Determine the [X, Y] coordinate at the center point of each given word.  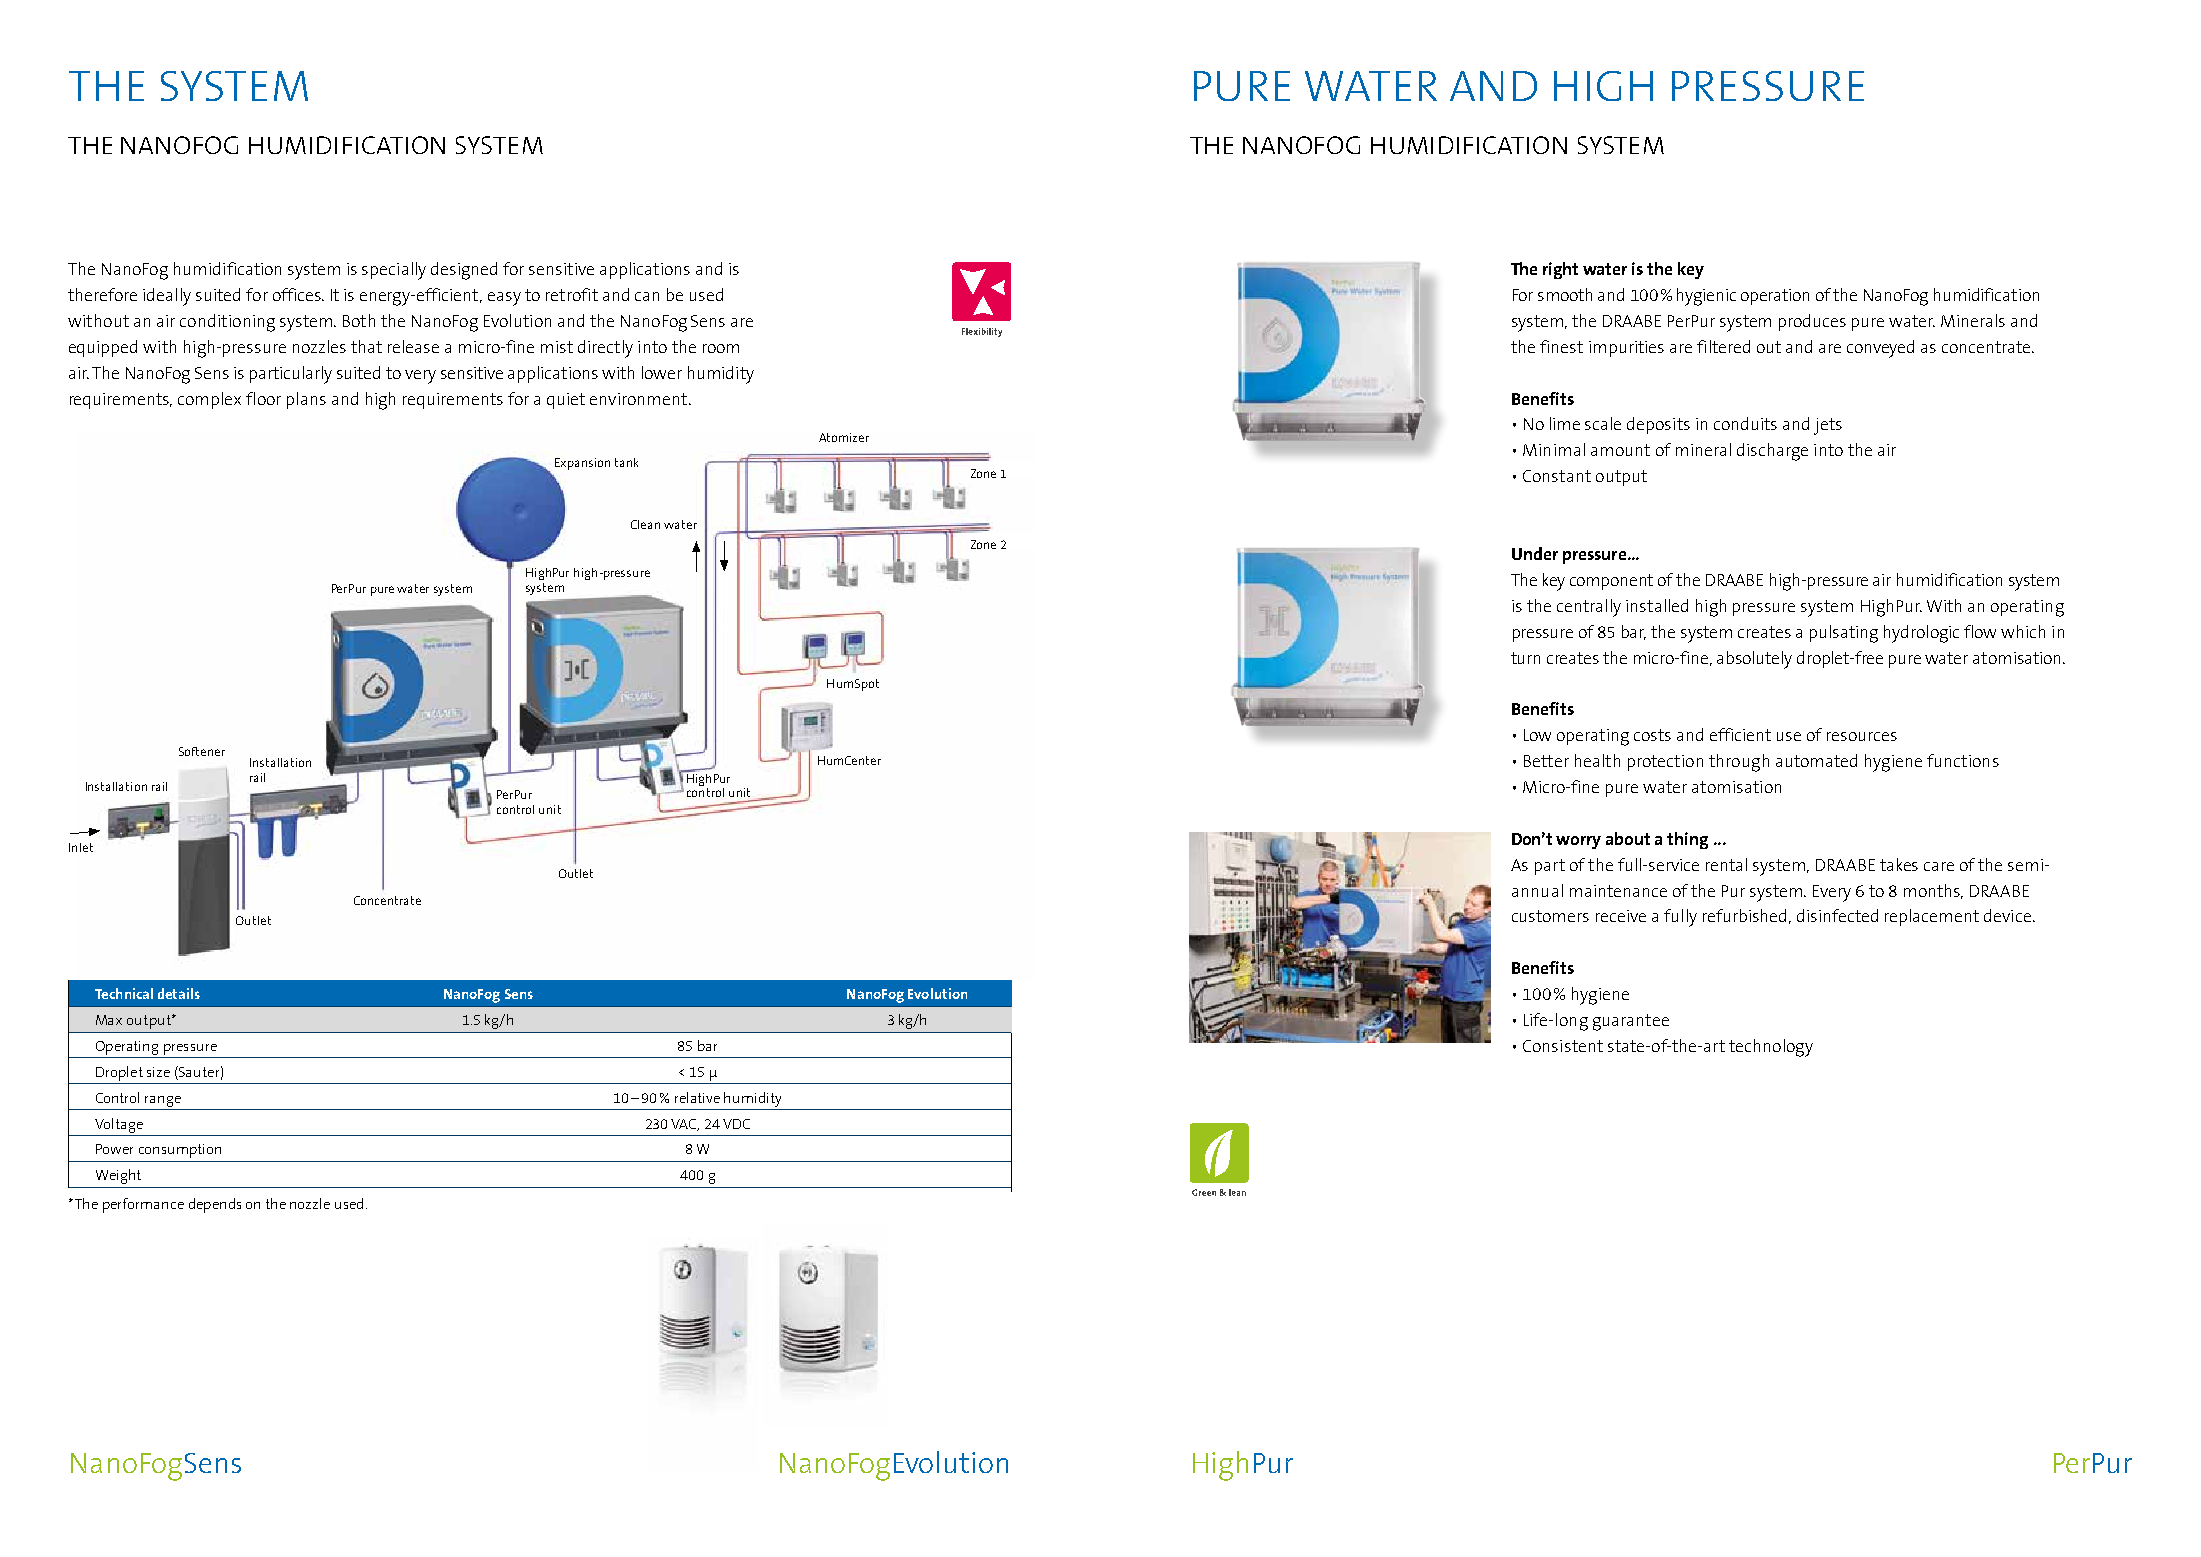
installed [1657, 605]
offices [298, 294]
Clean [645, 524]
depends [215, 1205]
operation [1775, 297]
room [721, 348]
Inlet [81, 847]
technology [1771, 1048]
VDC [736, 1124]
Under [1535, 553]
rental [1726, 864]
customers [1550, 916]
